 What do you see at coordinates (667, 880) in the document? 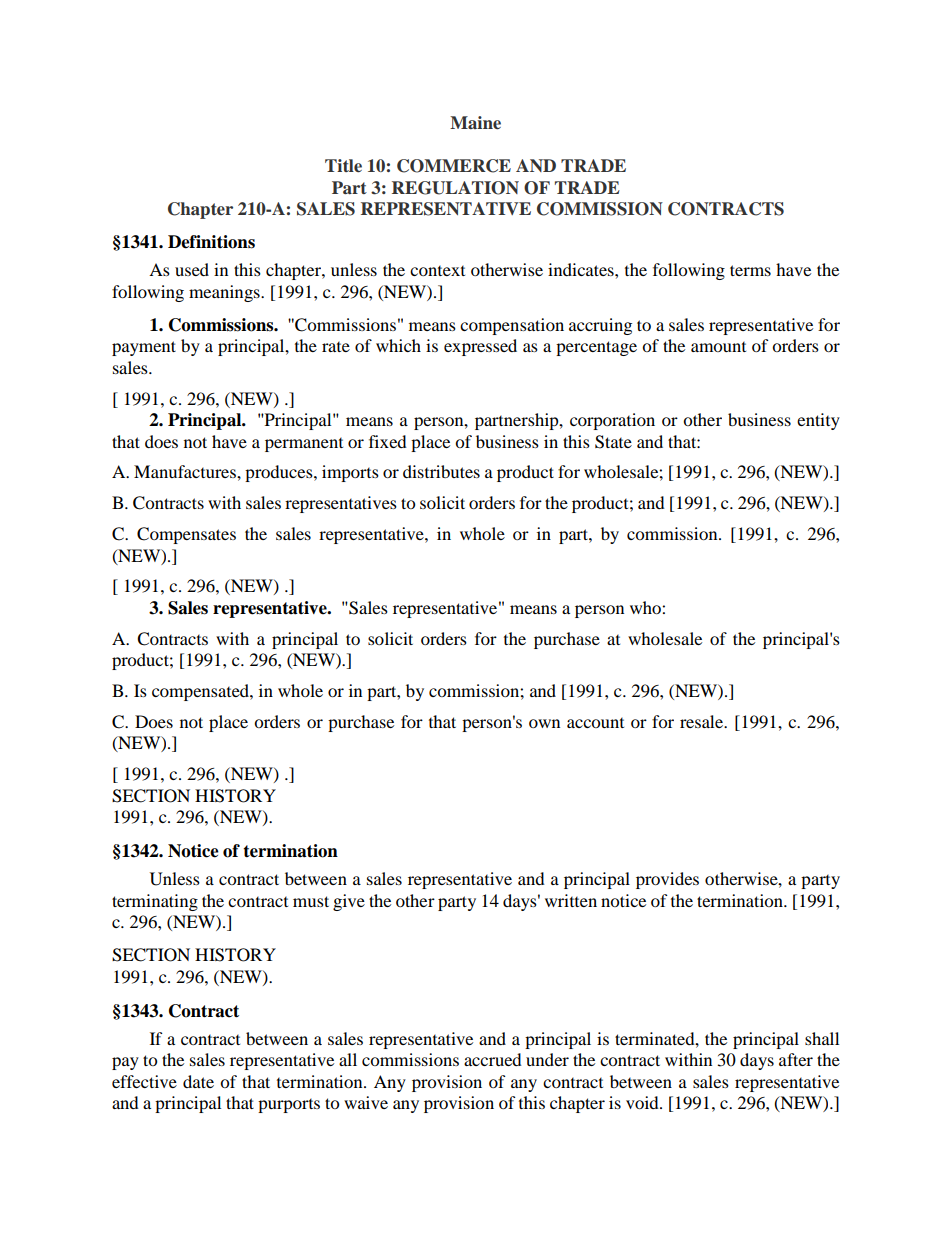
I see `provides` at bounding box center [667, 880].
